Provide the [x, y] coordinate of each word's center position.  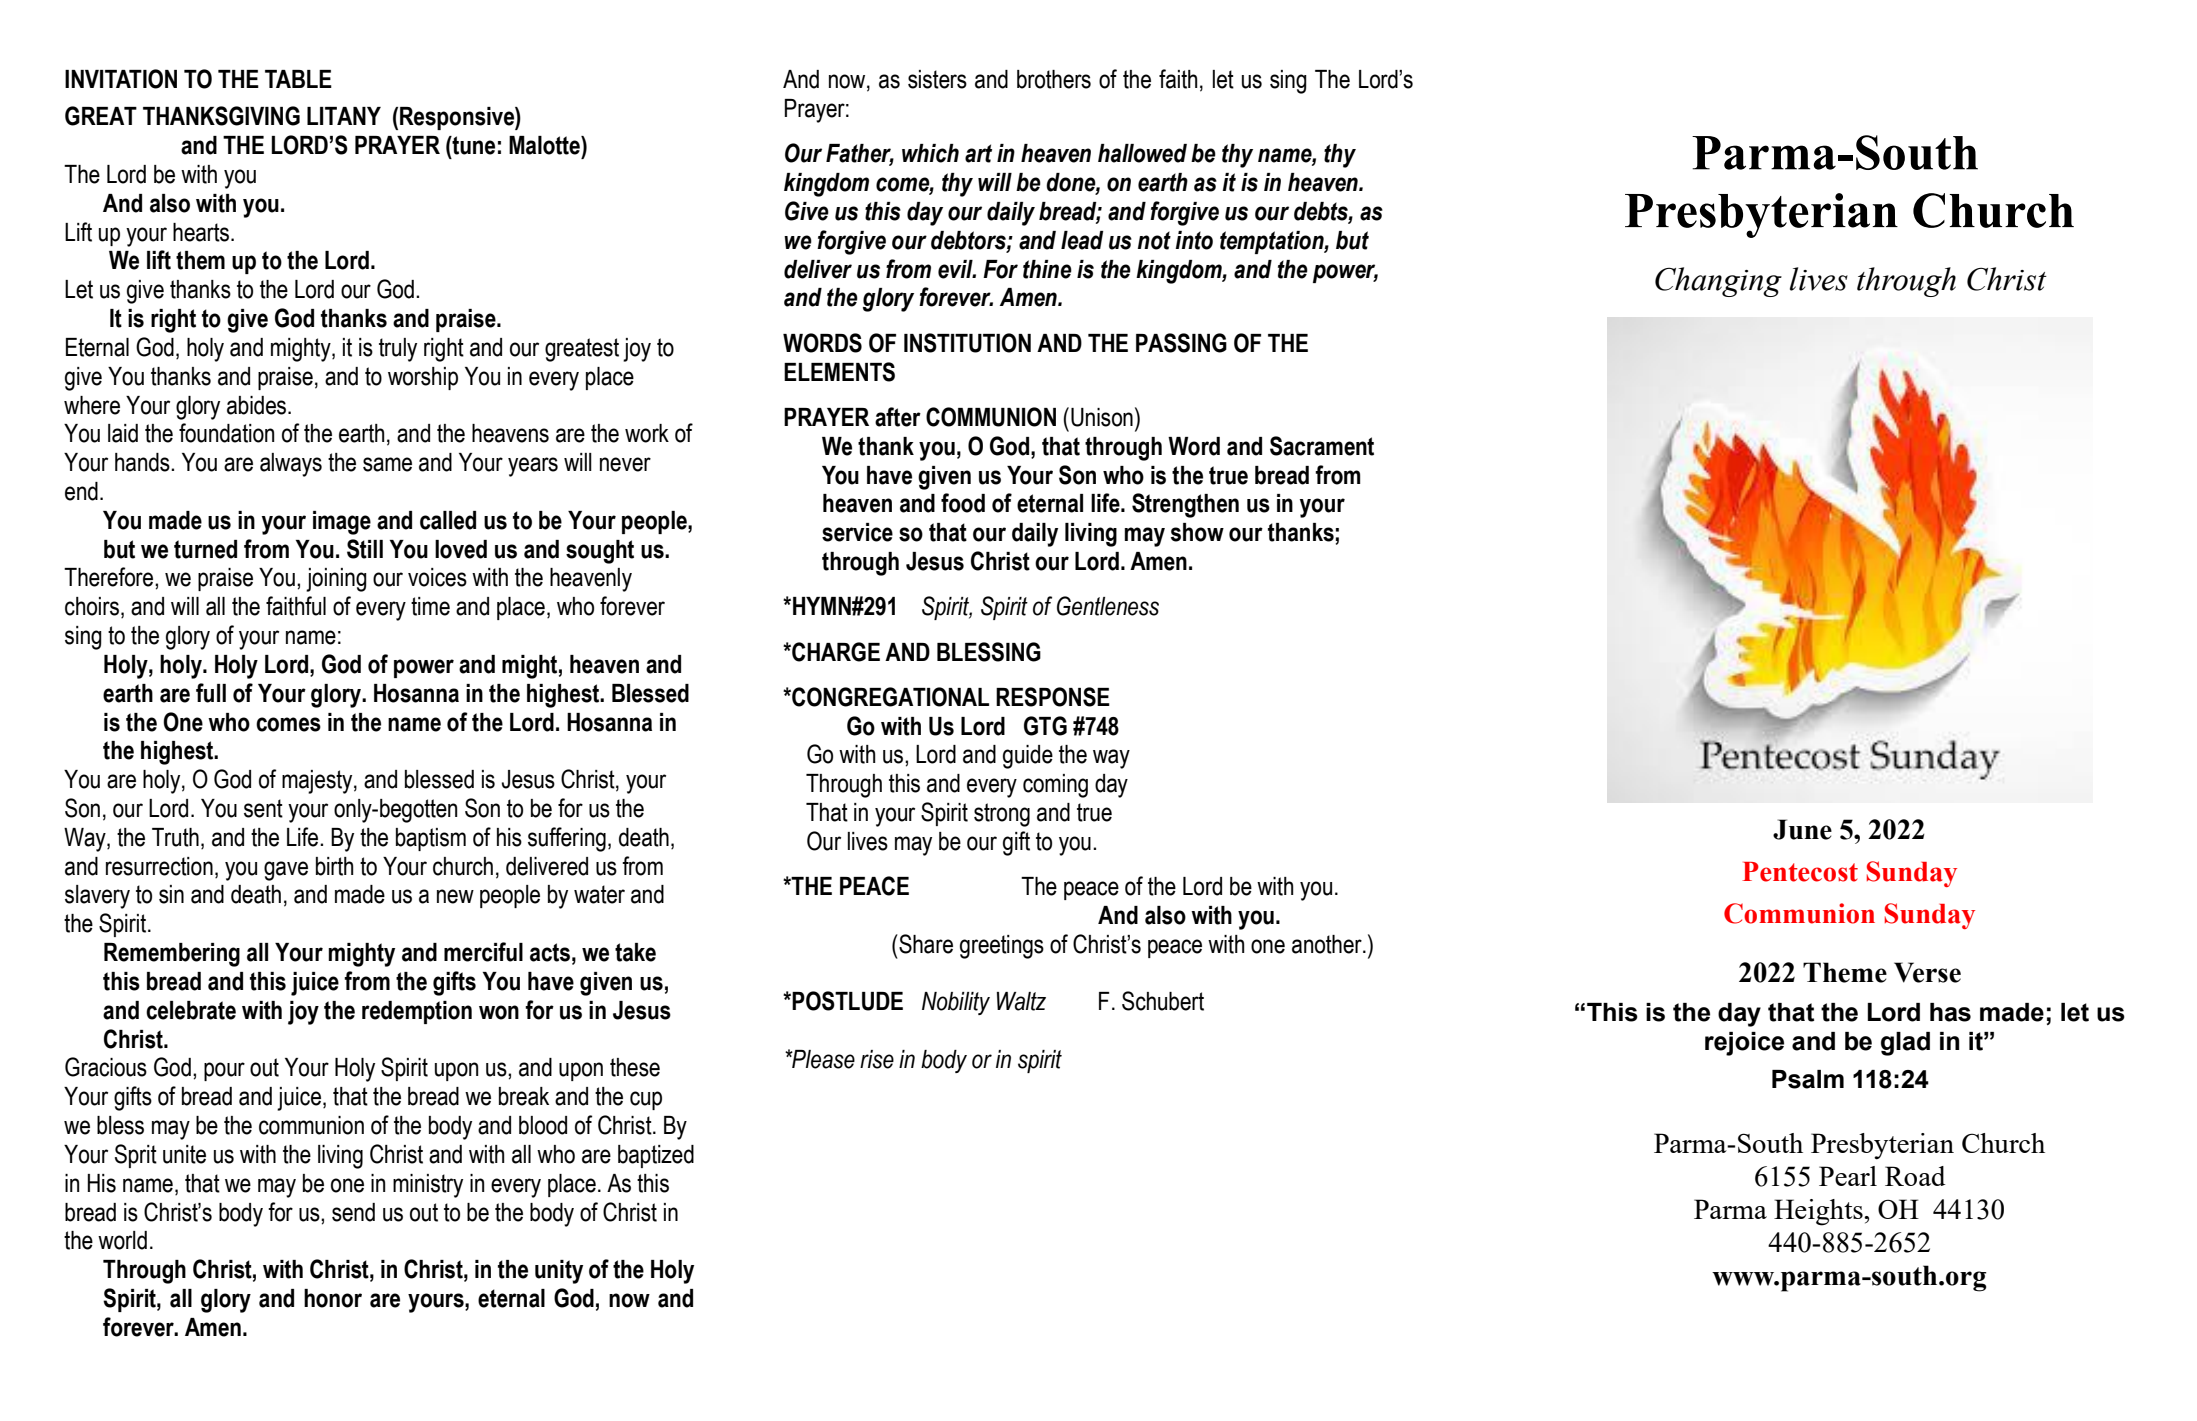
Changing [1718, 282]
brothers [1054, 79]
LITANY [344, 116]
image [342, 523]
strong [1002, 815]
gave [286, 871]
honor [333, 1298]
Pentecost [1800, 872]
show [1197, 532]
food [963, 503]
